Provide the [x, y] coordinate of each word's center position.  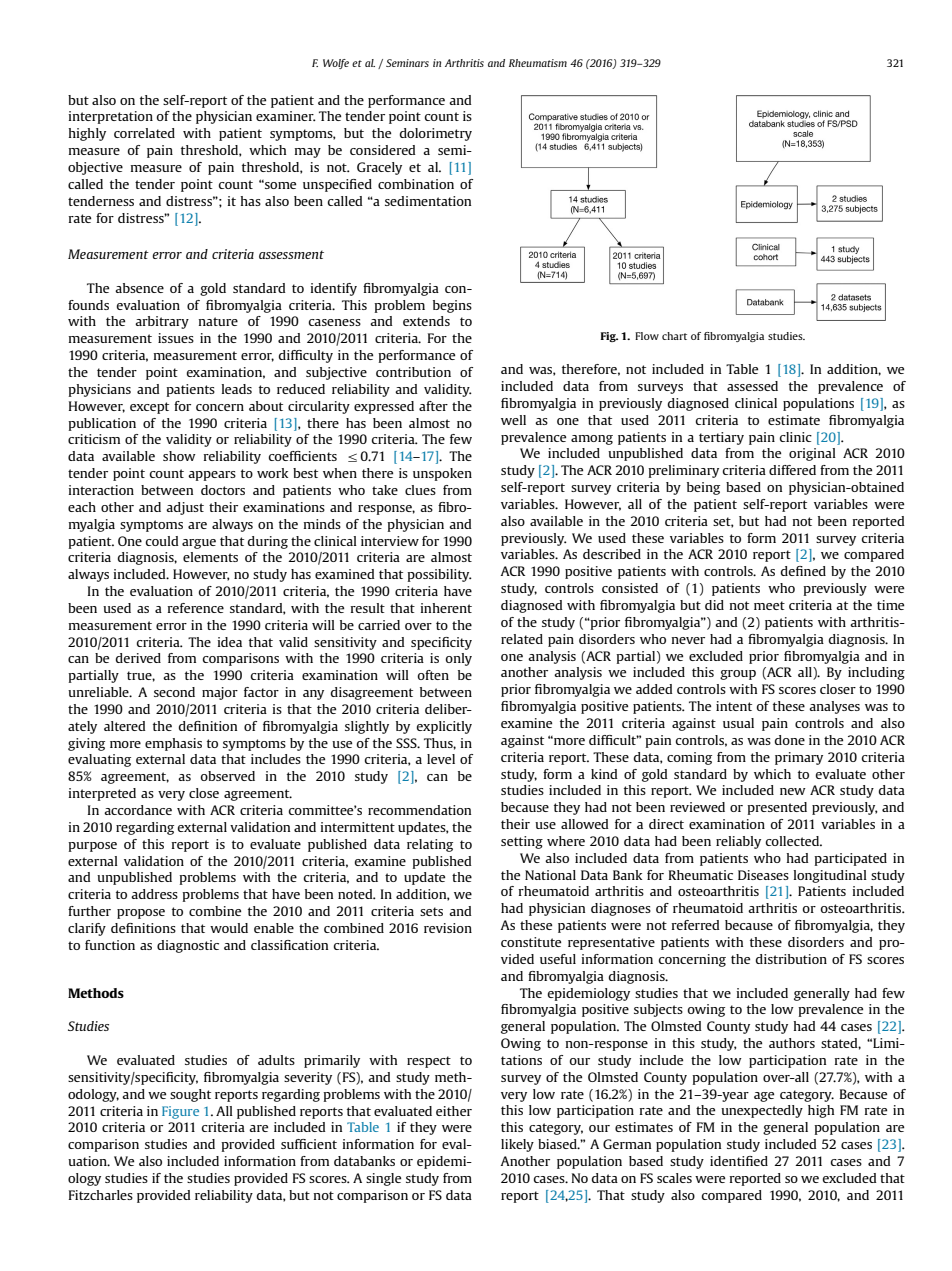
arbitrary [162, 322]
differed [792, 470]
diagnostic [188, 946]
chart [674, 336]
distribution [791, 959]
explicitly [444, 727]
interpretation [111, 117]
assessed [752, 386]
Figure [180, 1112]
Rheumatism [538, 63]
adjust [185, 508]
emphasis [173, 744]
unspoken [442, 474]
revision [448, 928]
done [790, 740]
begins [452, 306]
